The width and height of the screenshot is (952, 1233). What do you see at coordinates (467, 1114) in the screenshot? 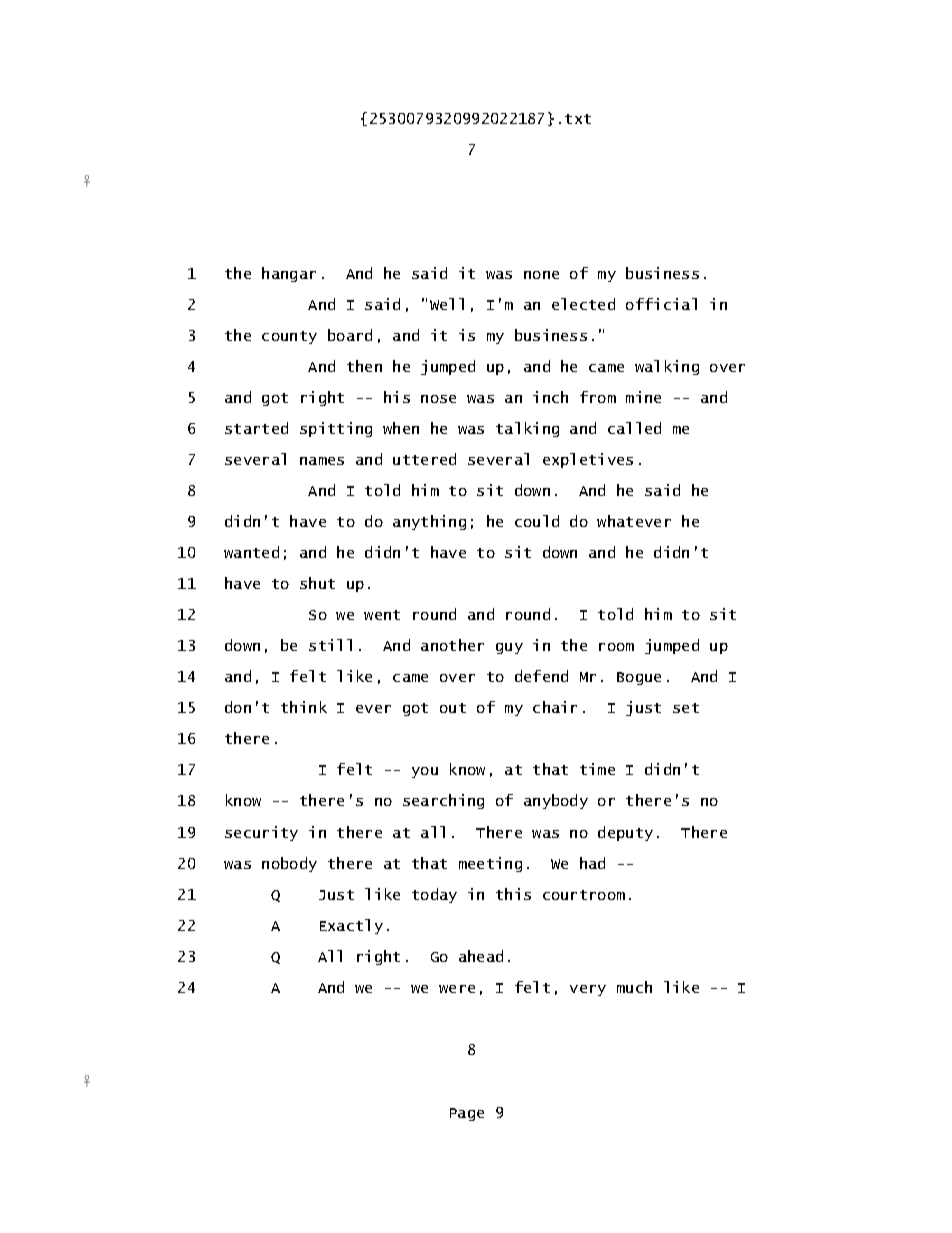
I see `Page` at bounding box center [467, 1114].
